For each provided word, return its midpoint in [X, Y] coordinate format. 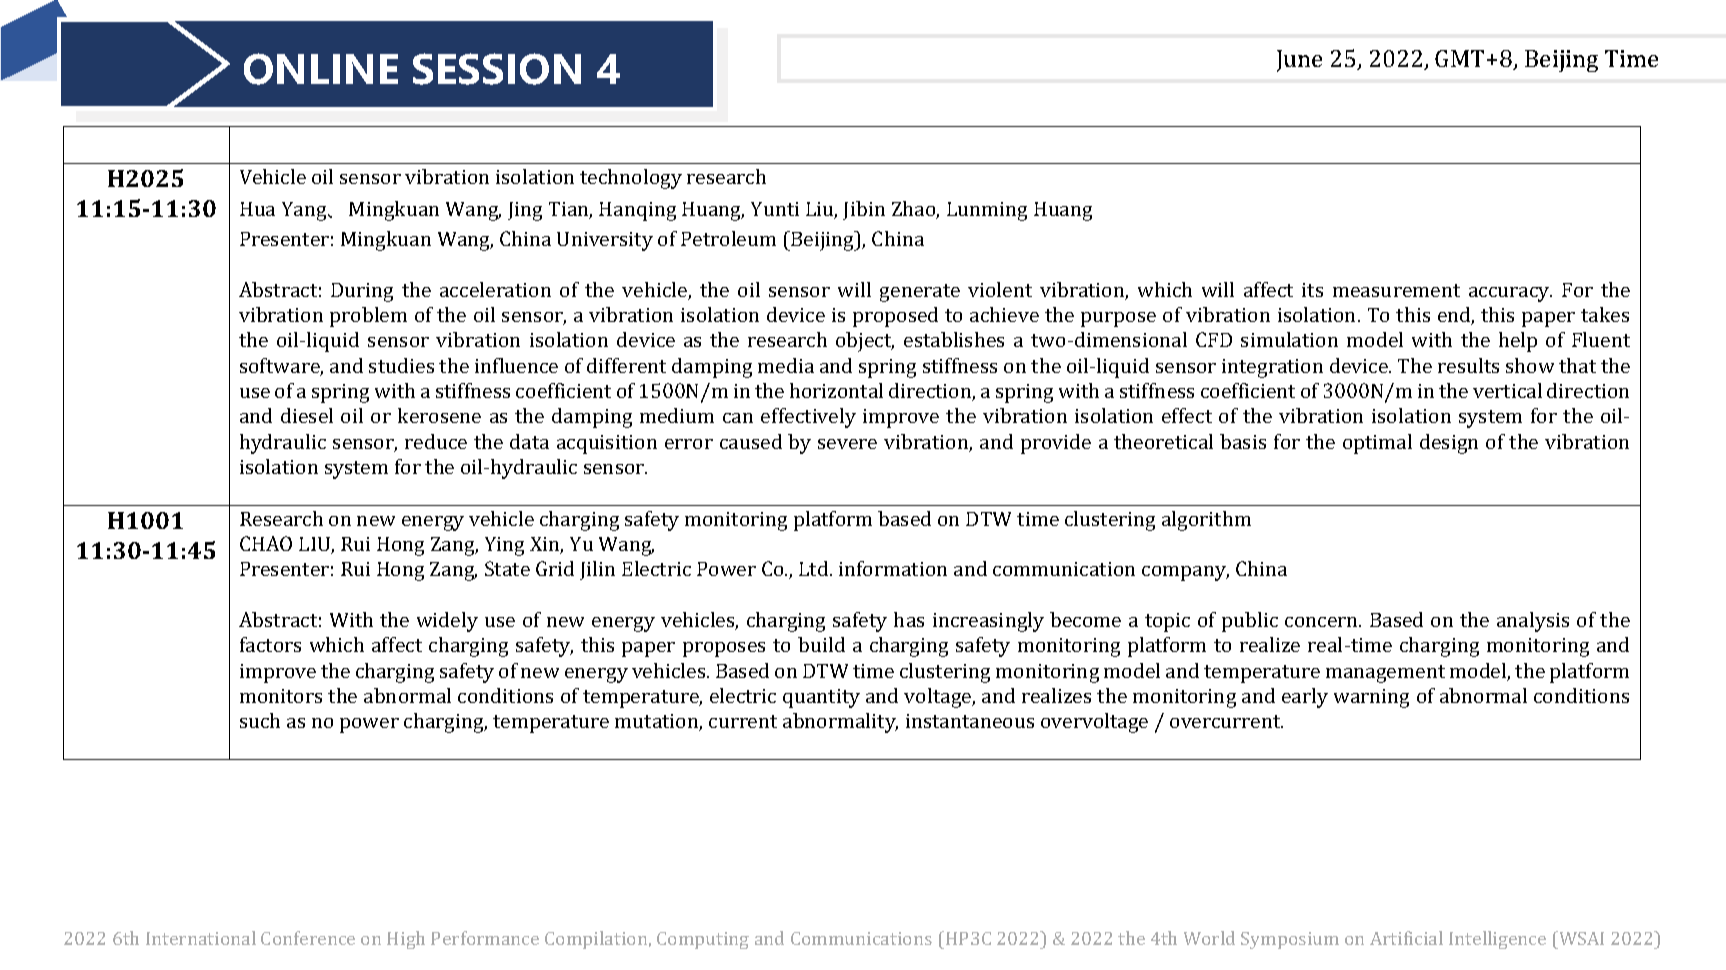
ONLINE [321, 69]
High [406, 940]
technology [631, 179]
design [1449, 444]
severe [847, 444]
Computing [703, 940]
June [1299, 61]
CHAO [266, 543]
